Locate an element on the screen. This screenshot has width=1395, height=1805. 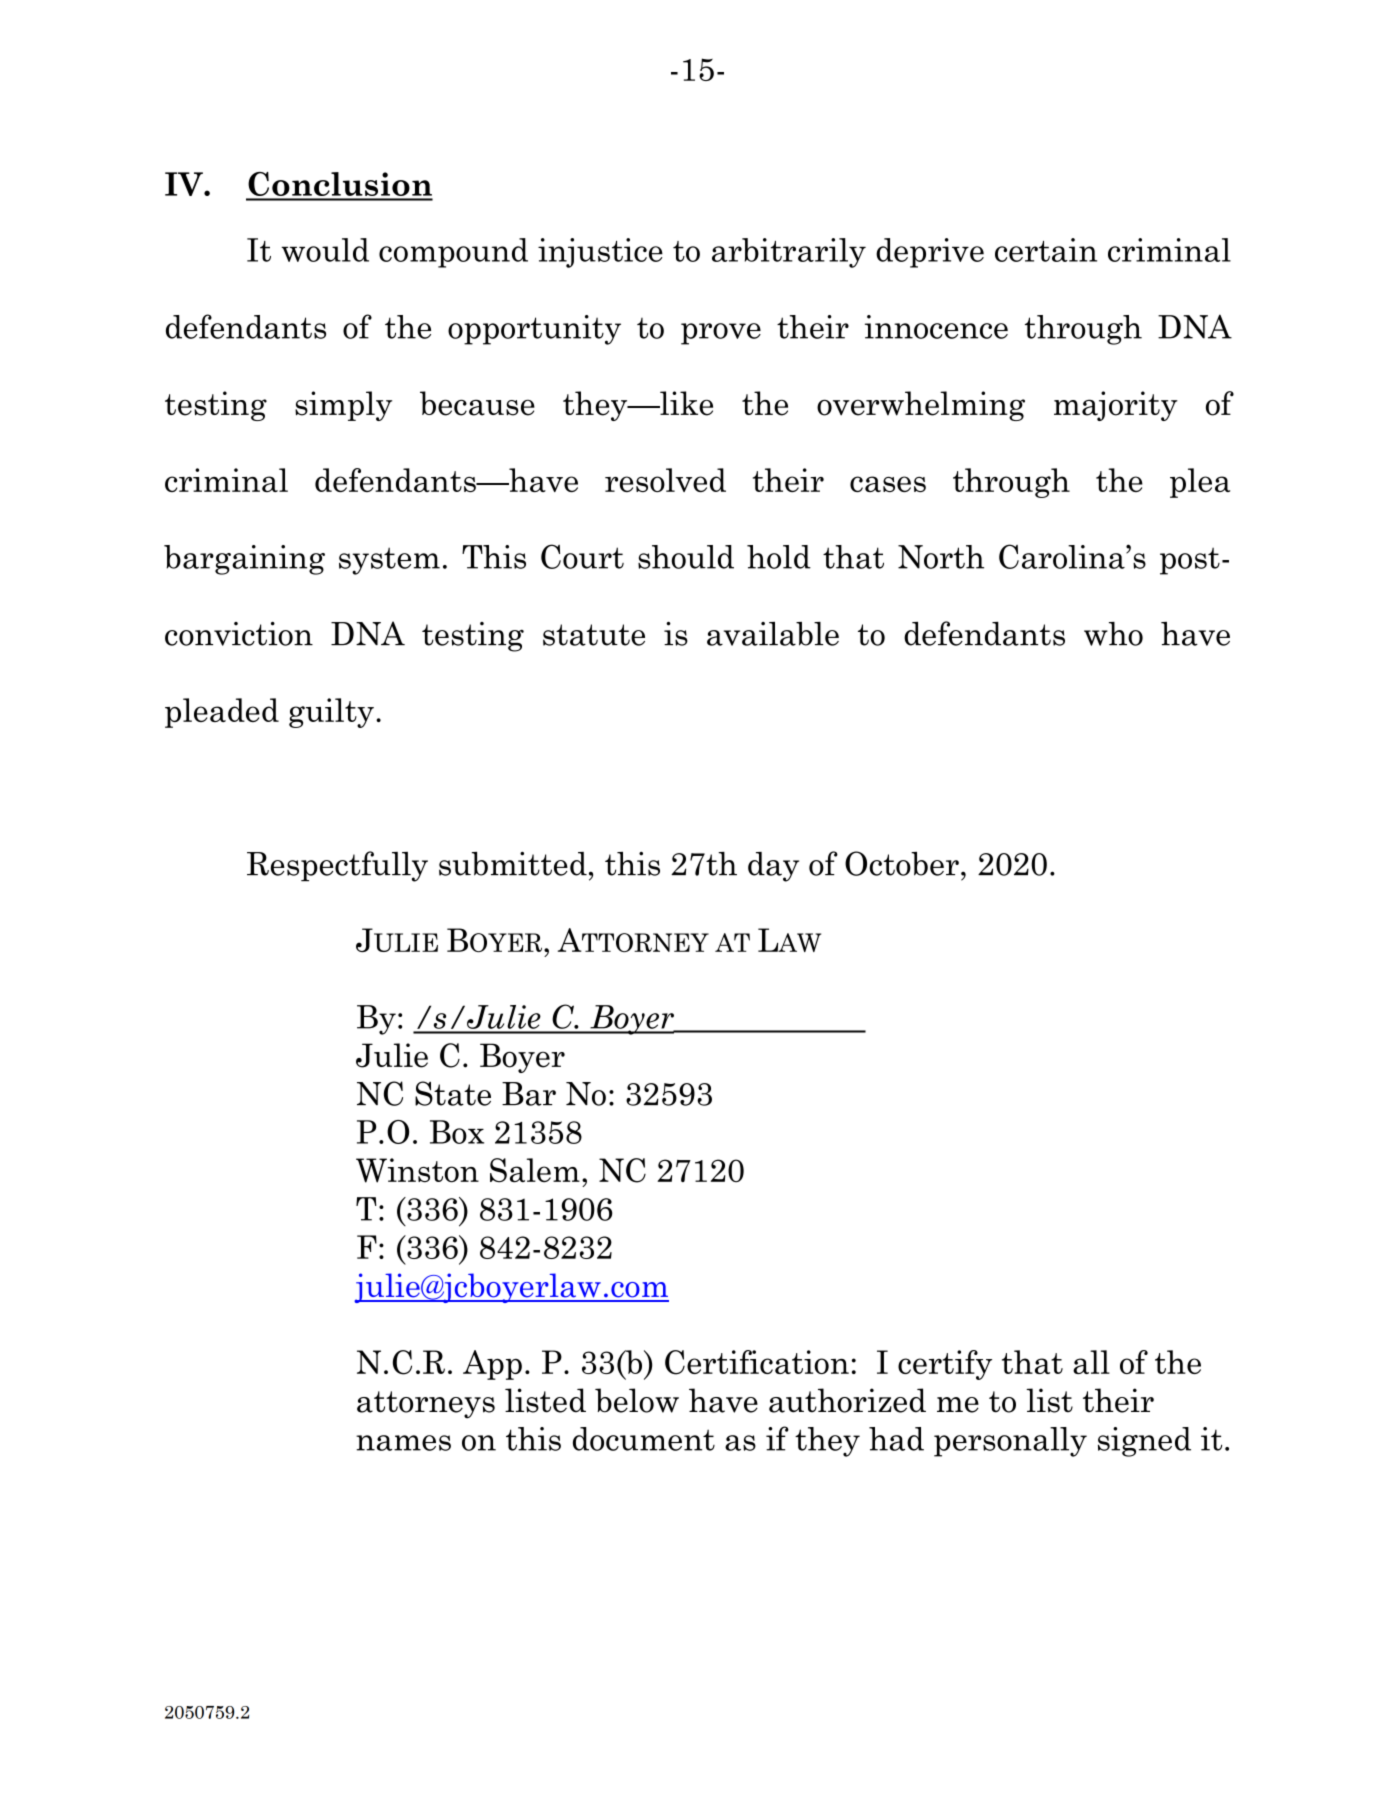
Salem is located at coordinates (535, 1170).
